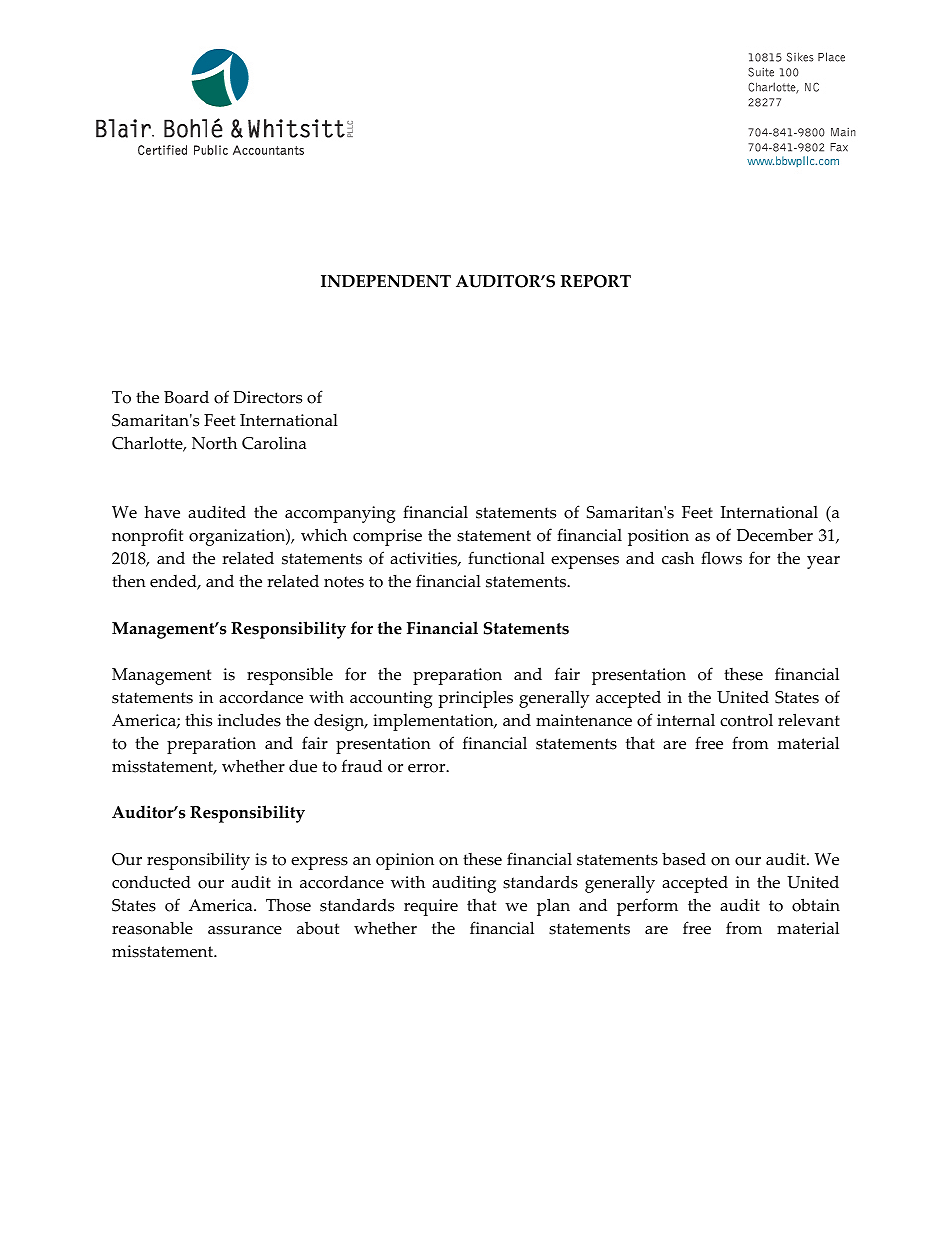 This image has width=952, height=1233. What do you see at coordinates (386, 281) in the image?
I see `INDEPENDENT` at bounding box center [386, 281].
